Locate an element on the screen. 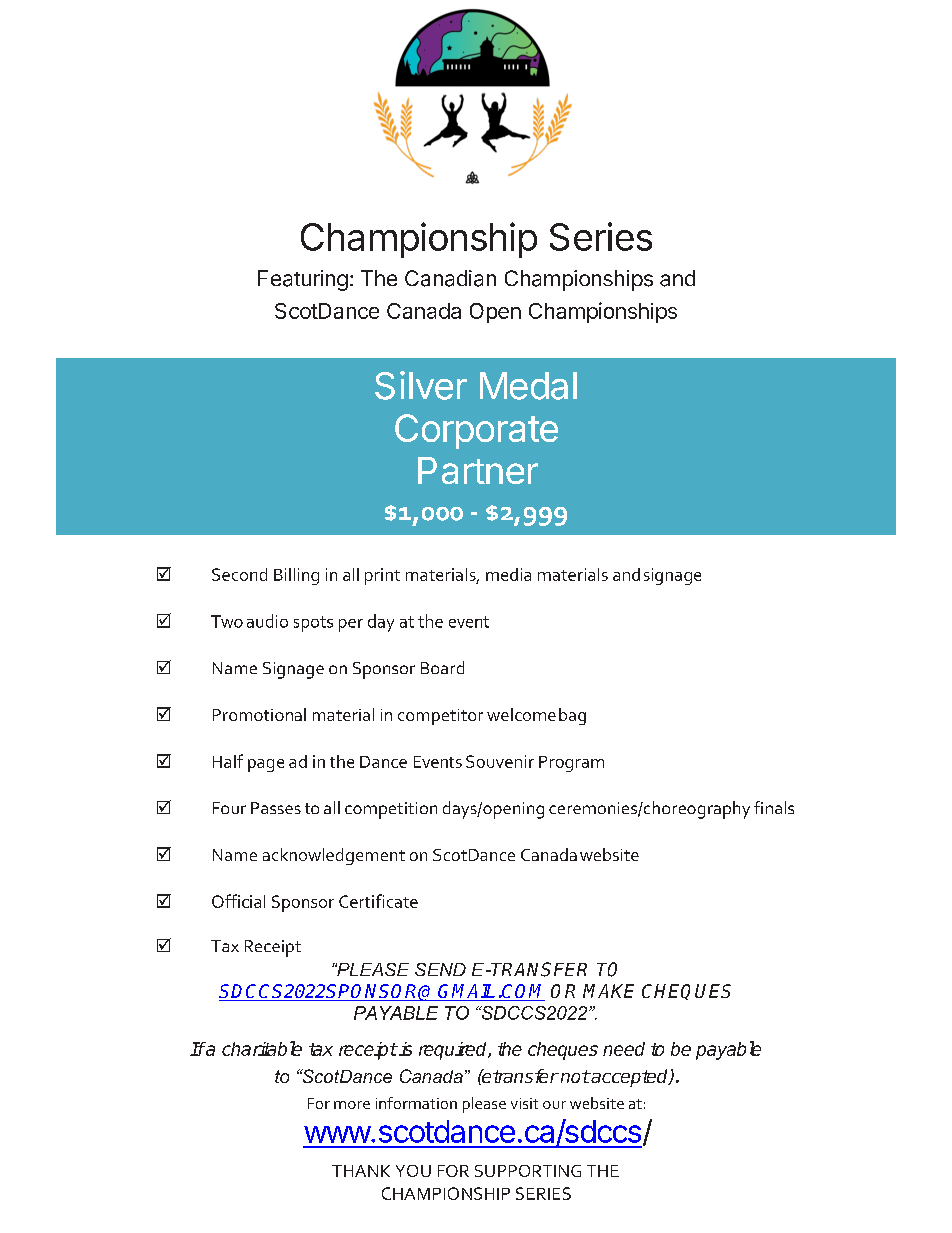 Image resolution: width=952 pixels, height=1233 pixels. Souvenir is located at coordinates (500, 761).
